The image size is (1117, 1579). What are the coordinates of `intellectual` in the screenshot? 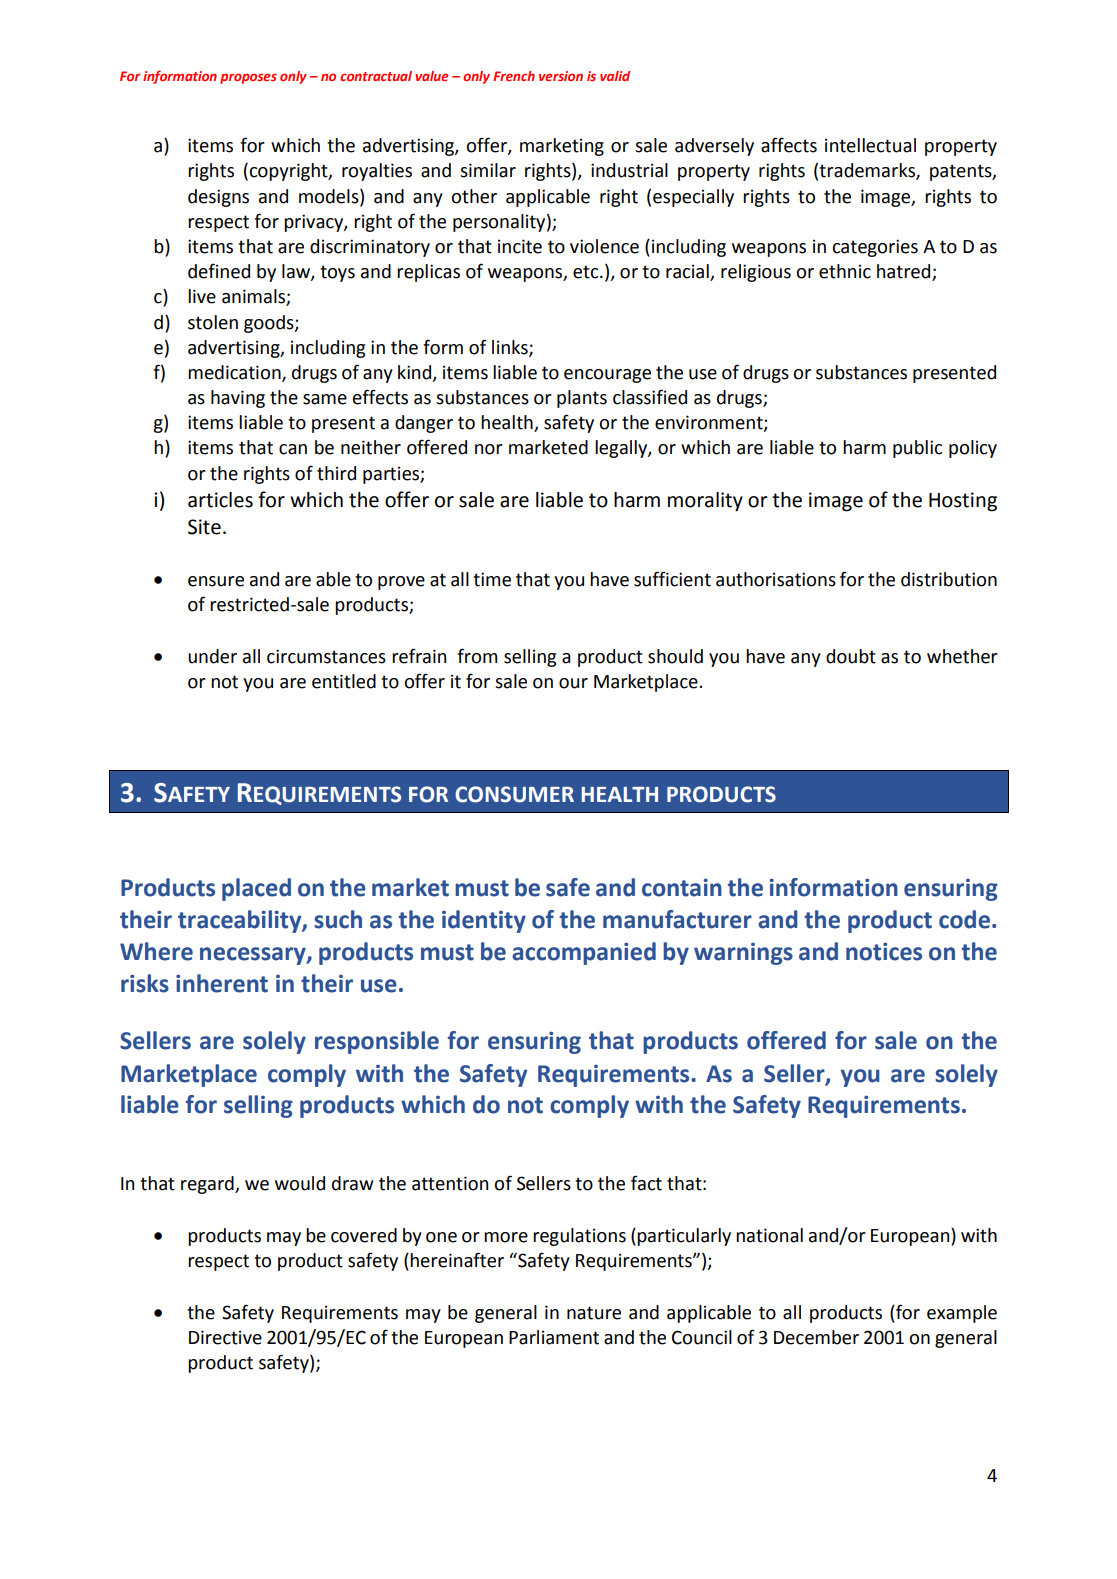 It's located at (870, 145).
